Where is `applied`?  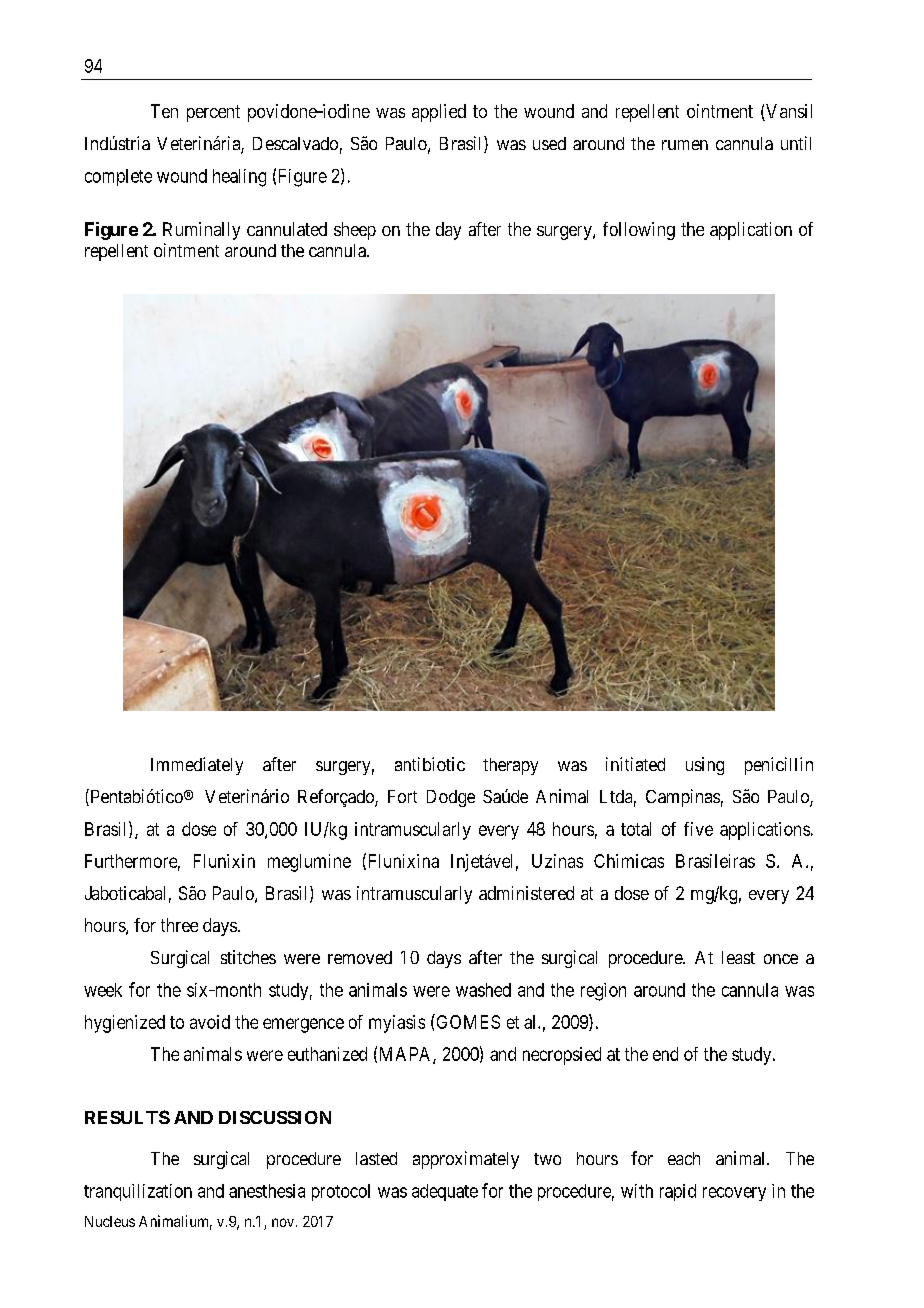 applied is located at coordinates (439, 113).
